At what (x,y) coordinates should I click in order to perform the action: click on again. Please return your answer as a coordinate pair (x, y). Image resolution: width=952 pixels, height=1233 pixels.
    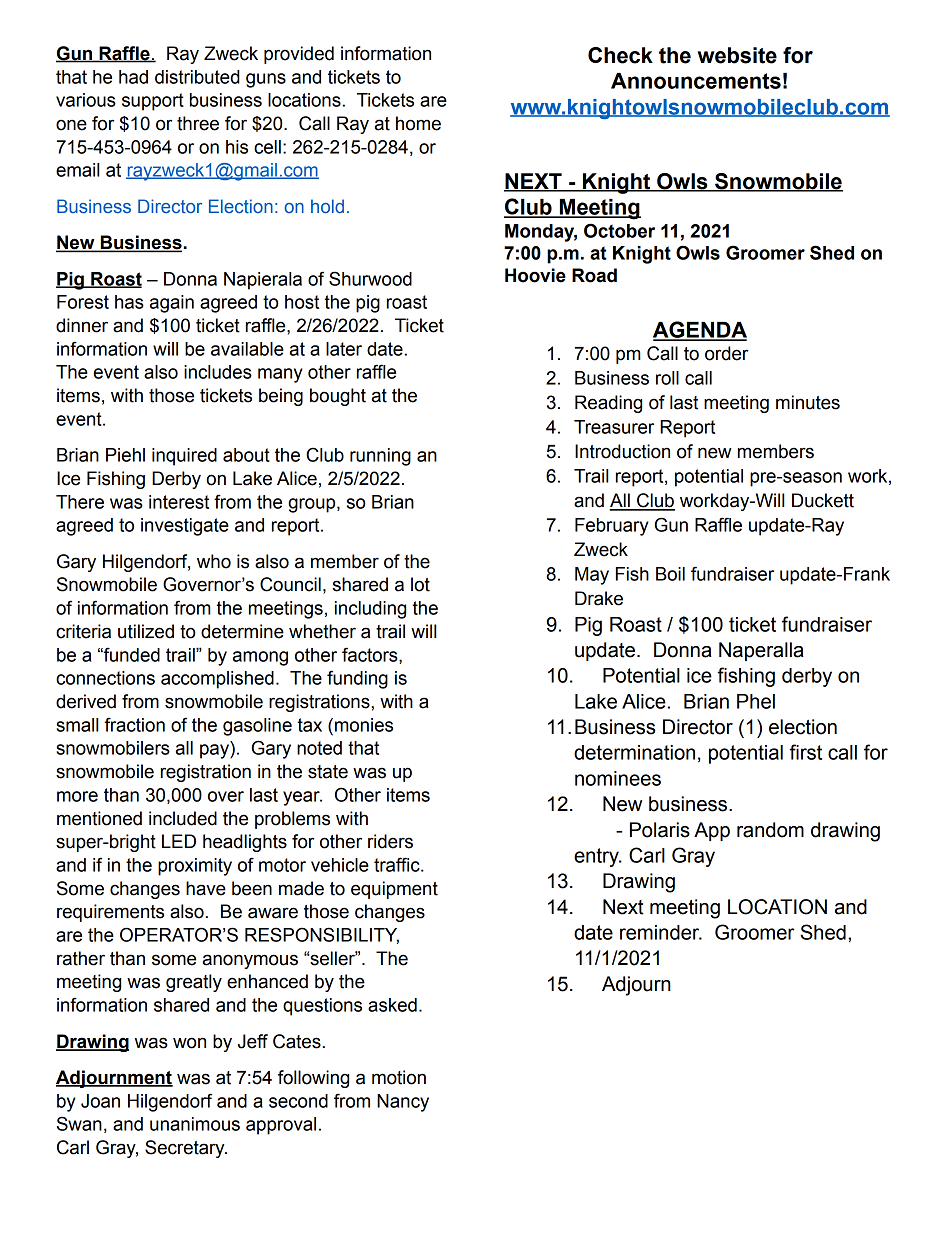
    Looking at the image, I should click on (172, 304).
